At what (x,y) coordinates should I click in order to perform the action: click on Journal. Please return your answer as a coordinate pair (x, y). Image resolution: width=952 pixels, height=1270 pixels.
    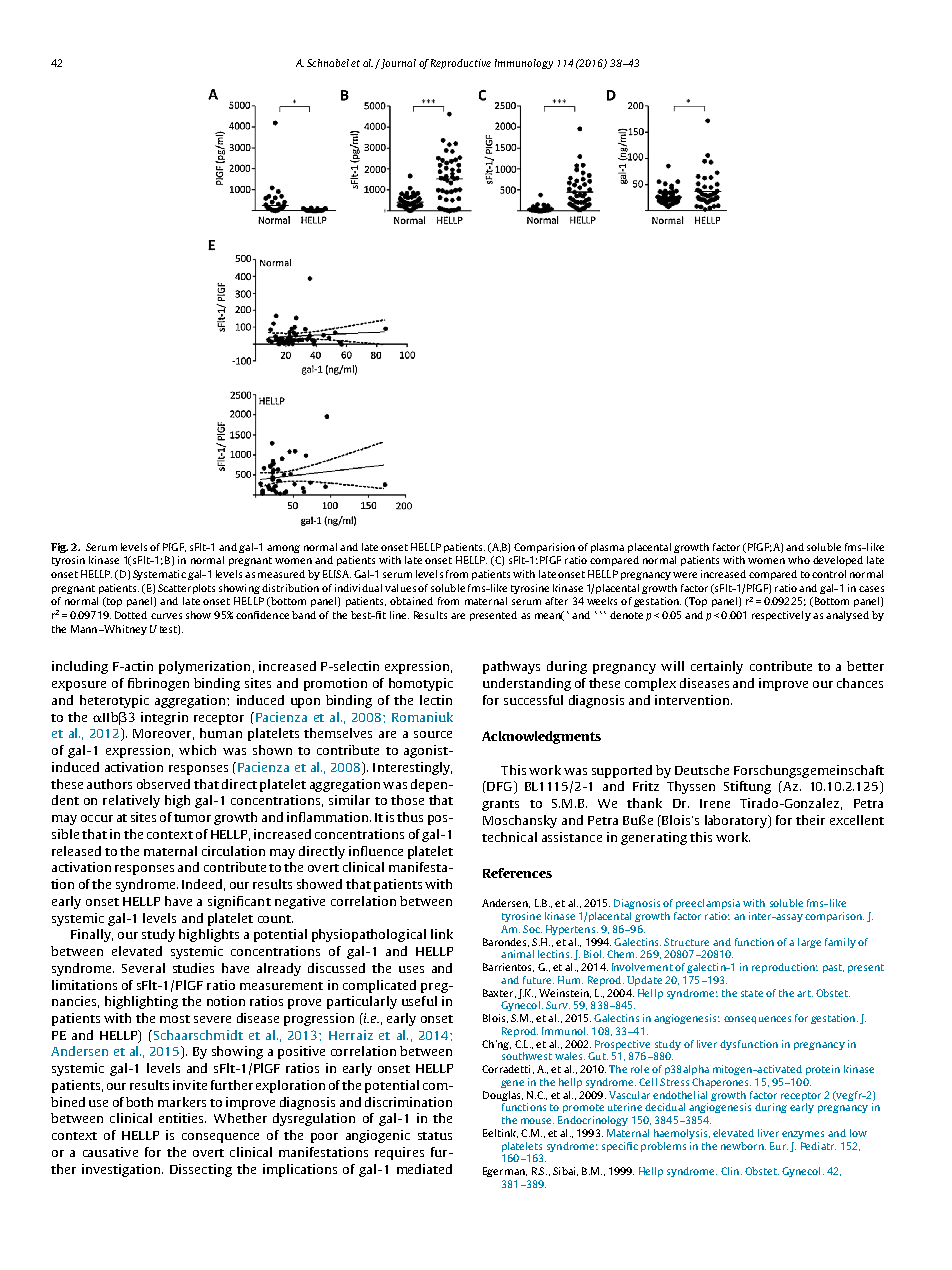
    Looking at the image, I should click on (397, 64).
